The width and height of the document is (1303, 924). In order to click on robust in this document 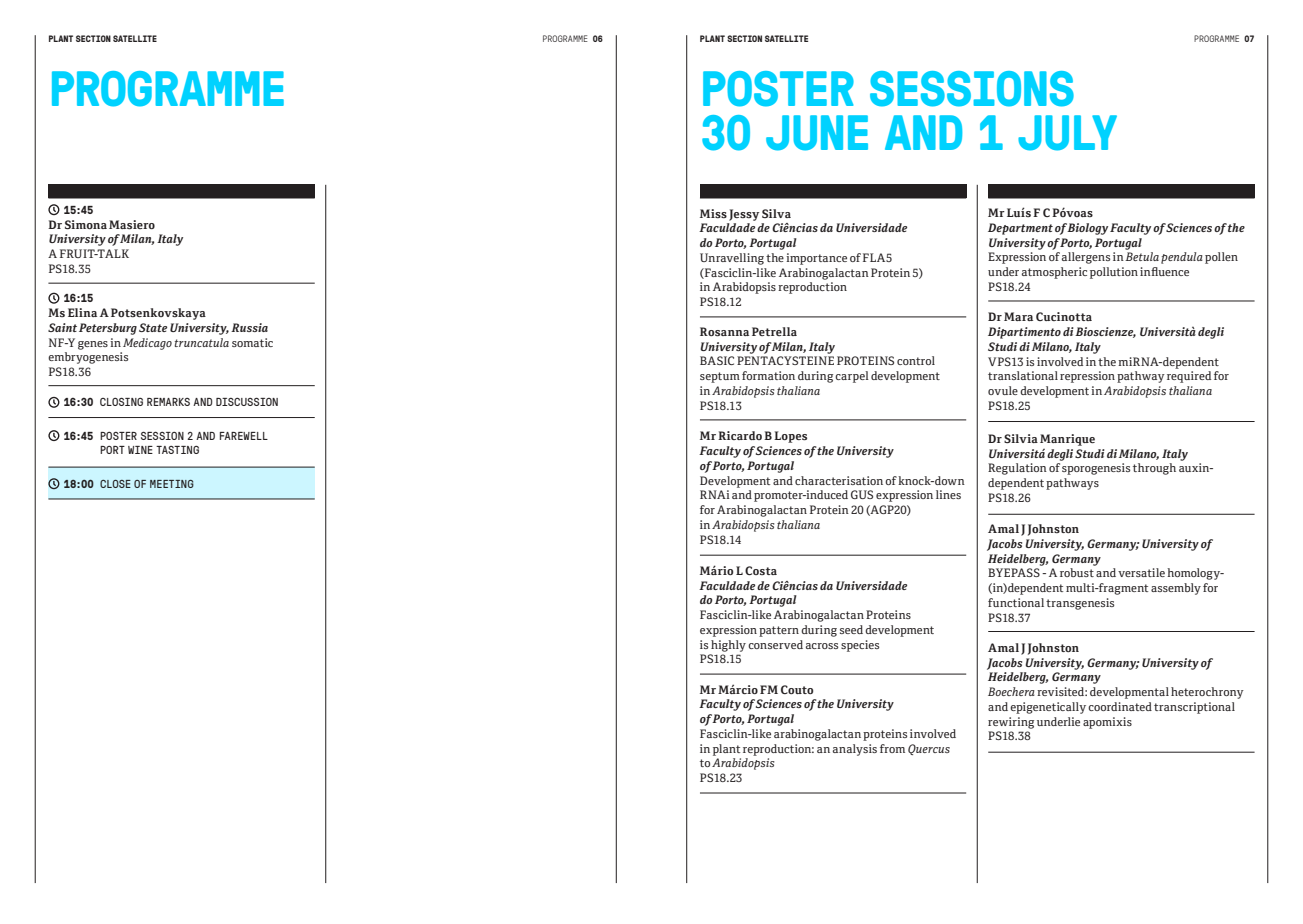, I will do `click(1077, 572)`.
